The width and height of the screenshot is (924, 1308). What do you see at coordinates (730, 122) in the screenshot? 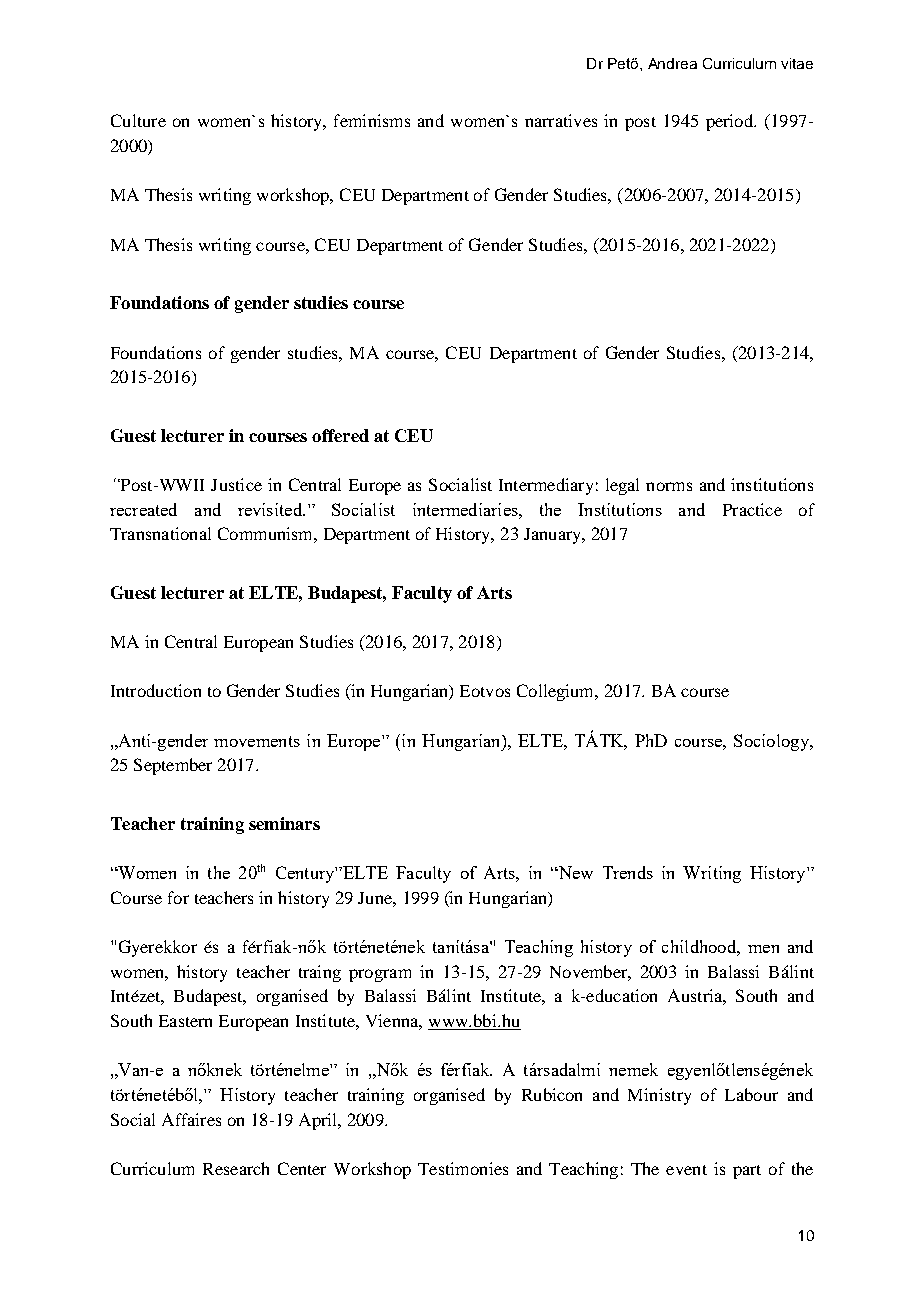
I see `period` at bounding box center [730, 122].
